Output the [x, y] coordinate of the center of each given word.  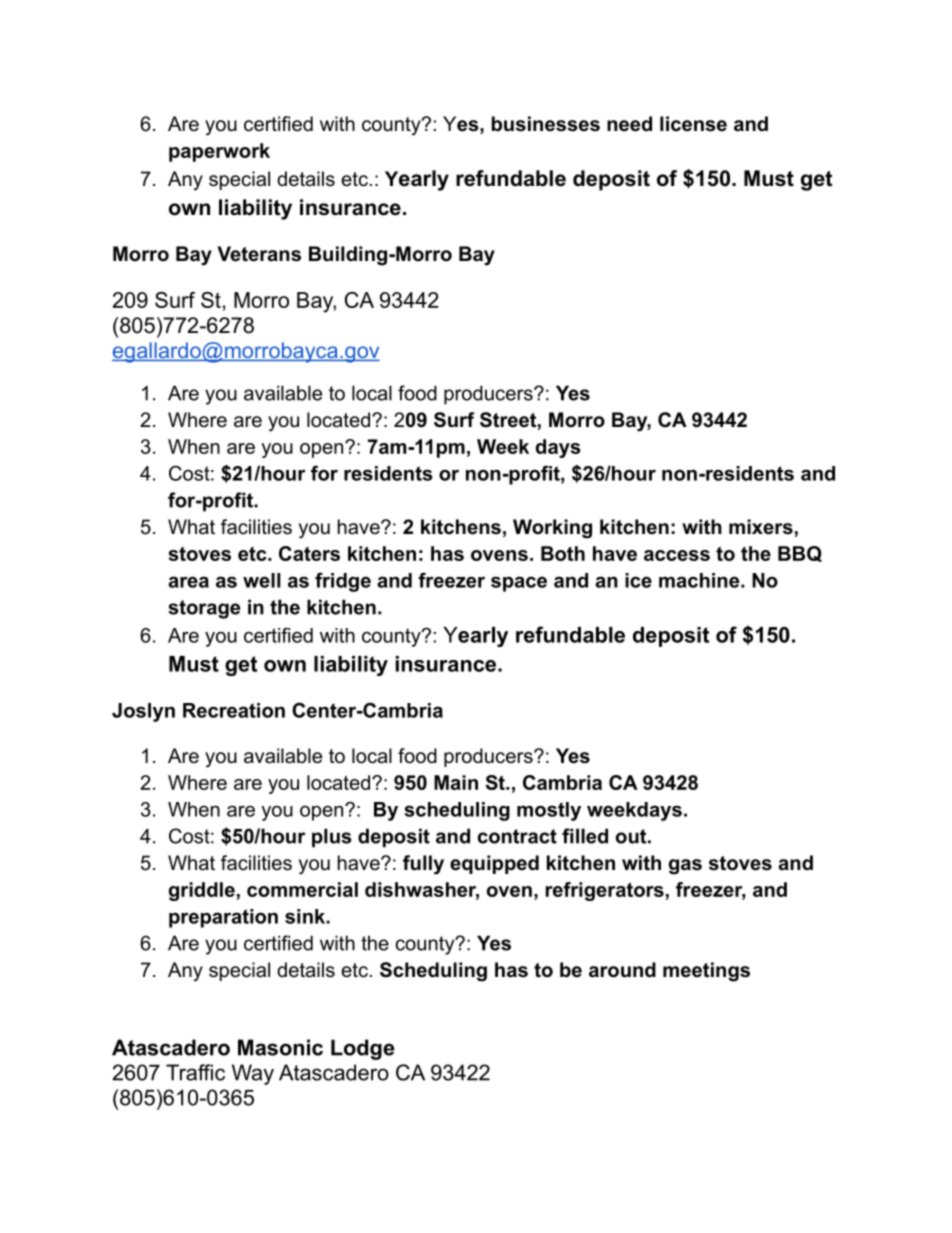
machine [700, 580]
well [262, 580]
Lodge [363, 1049]
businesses [546, 124]
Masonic [280, 1047]
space [519, 584]
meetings [706, 972]
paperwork [219, 152]
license [693, 124]
